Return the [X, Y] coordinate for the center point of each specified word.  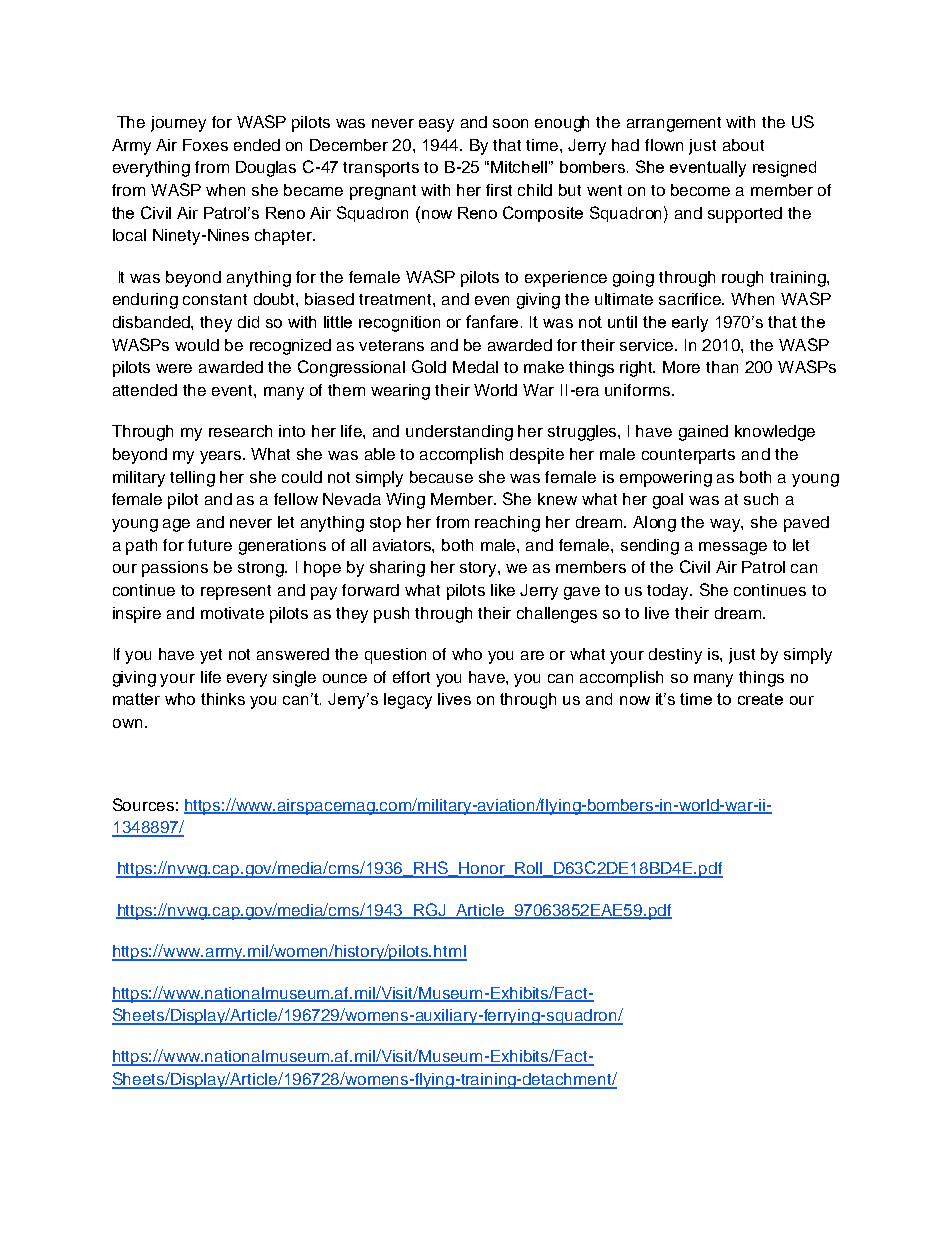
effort [411, 677]
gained [703, 433]
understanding [459, 433]
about [743, 145]
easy [436, 125]
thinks [223, 699]
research [240, 431]
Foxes [205, 145]
